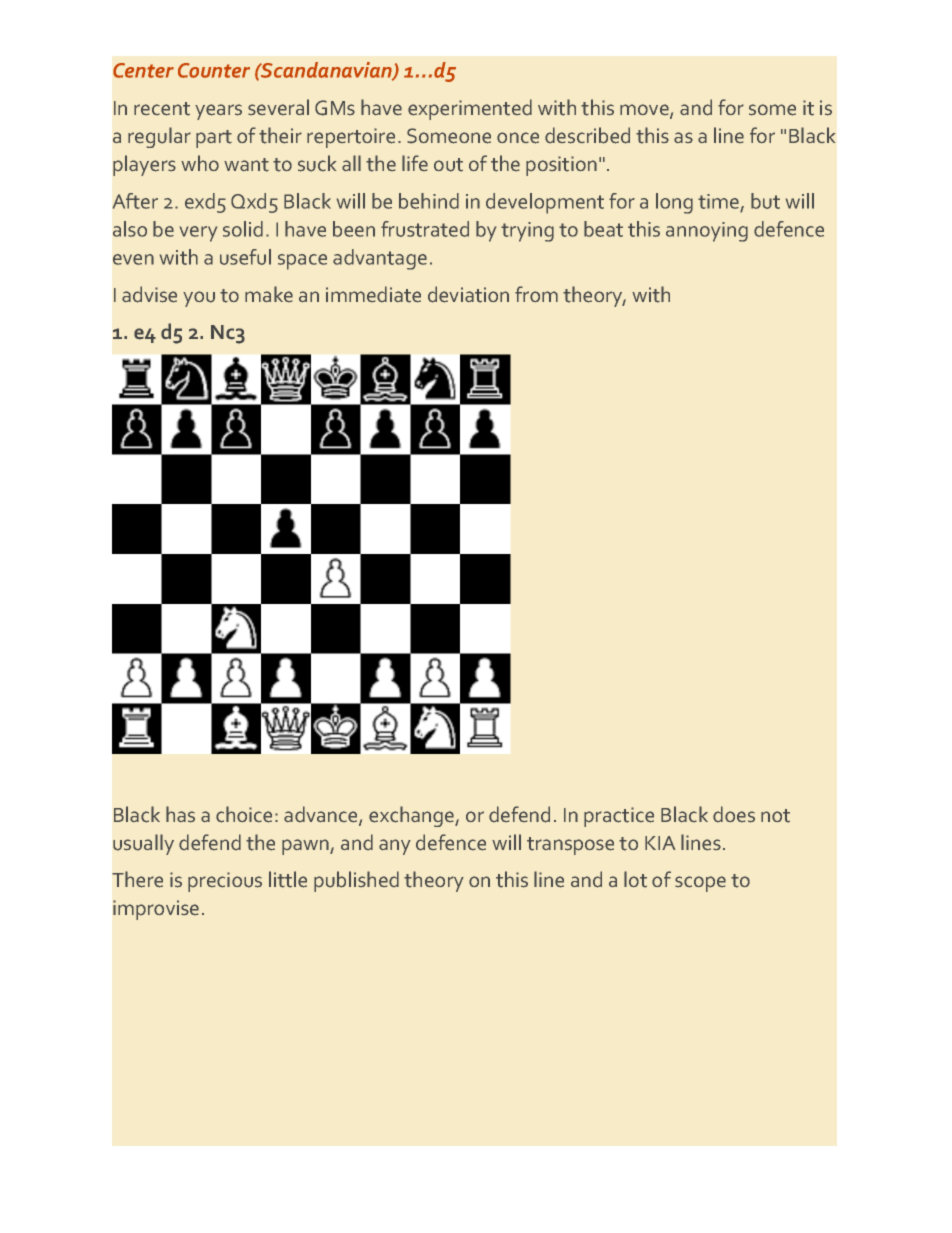 This screenshot has height=1233, width=952. I want to click on from, so click(536, 294).
